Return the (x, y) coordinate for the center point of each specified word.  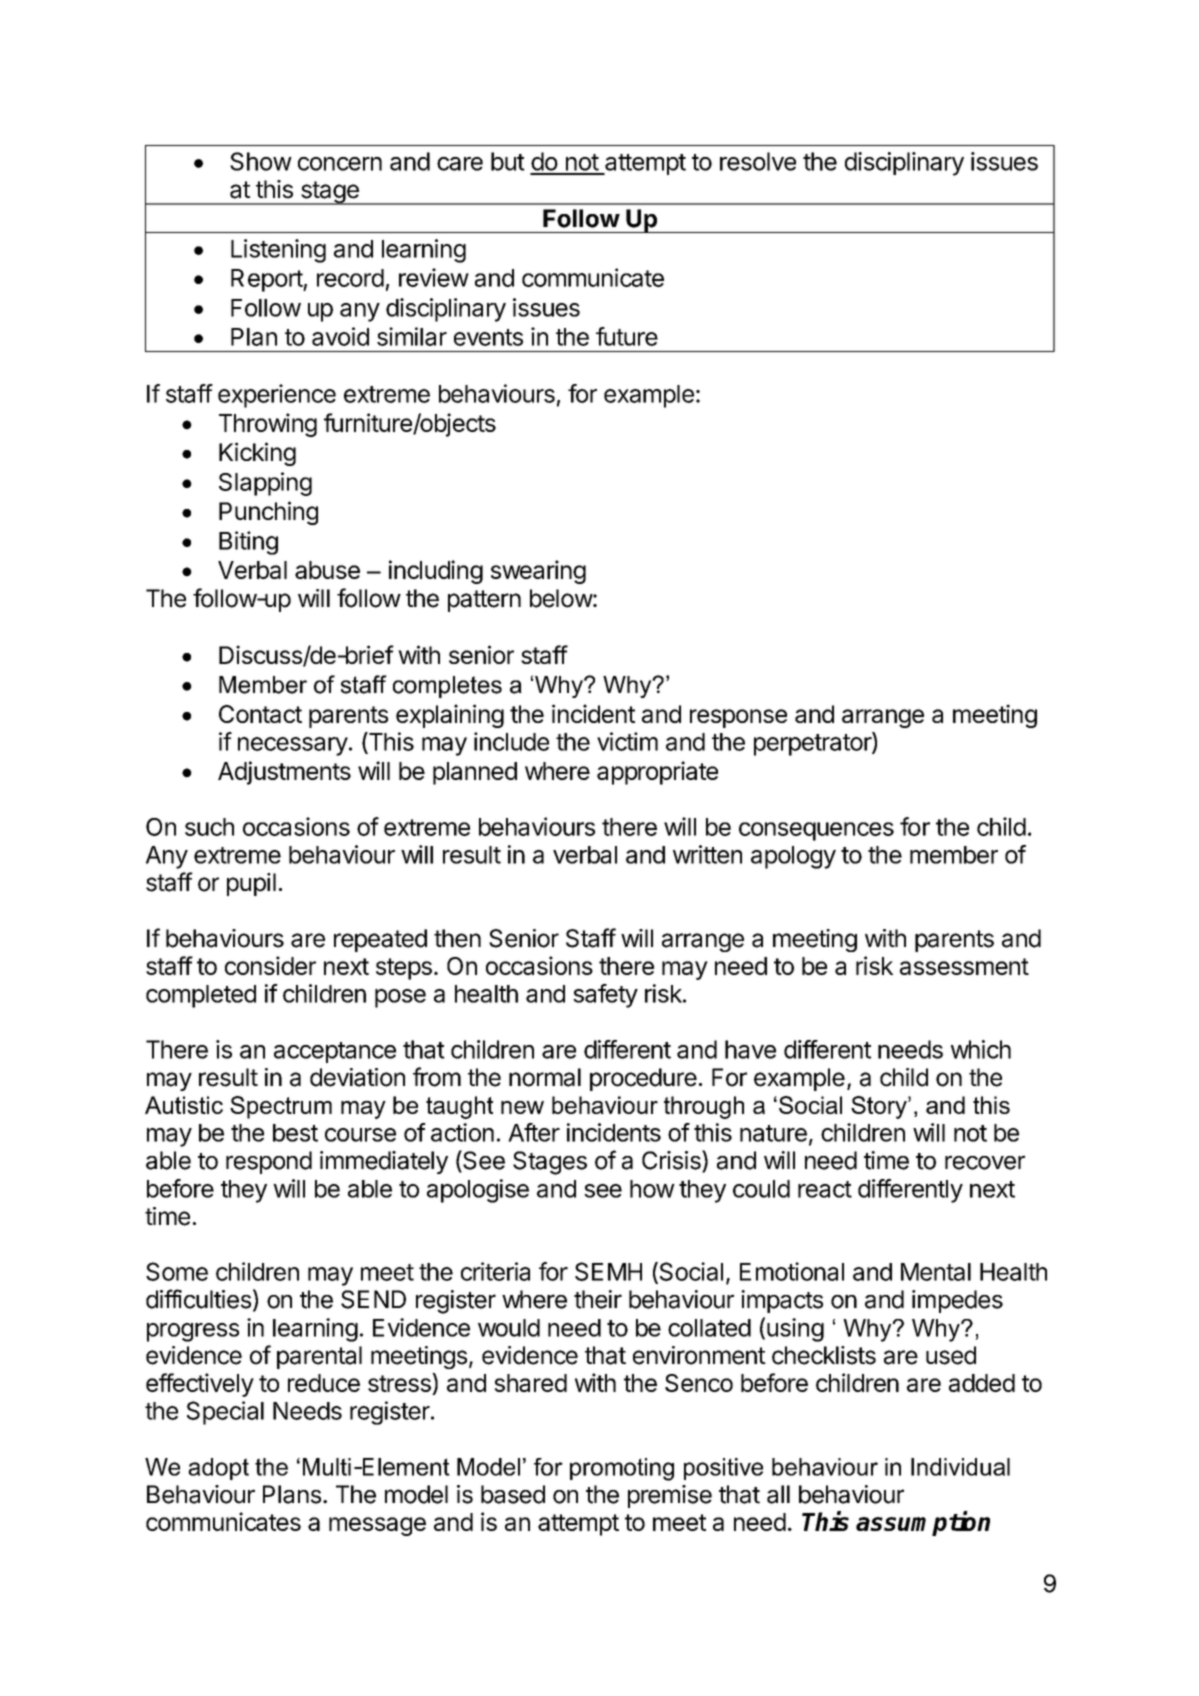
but (508, 161)
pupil (251, 884)
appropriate (657, 773)
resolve (758, 161)
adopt (218, 1469)
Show (261, 161)
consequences (816, 831)
